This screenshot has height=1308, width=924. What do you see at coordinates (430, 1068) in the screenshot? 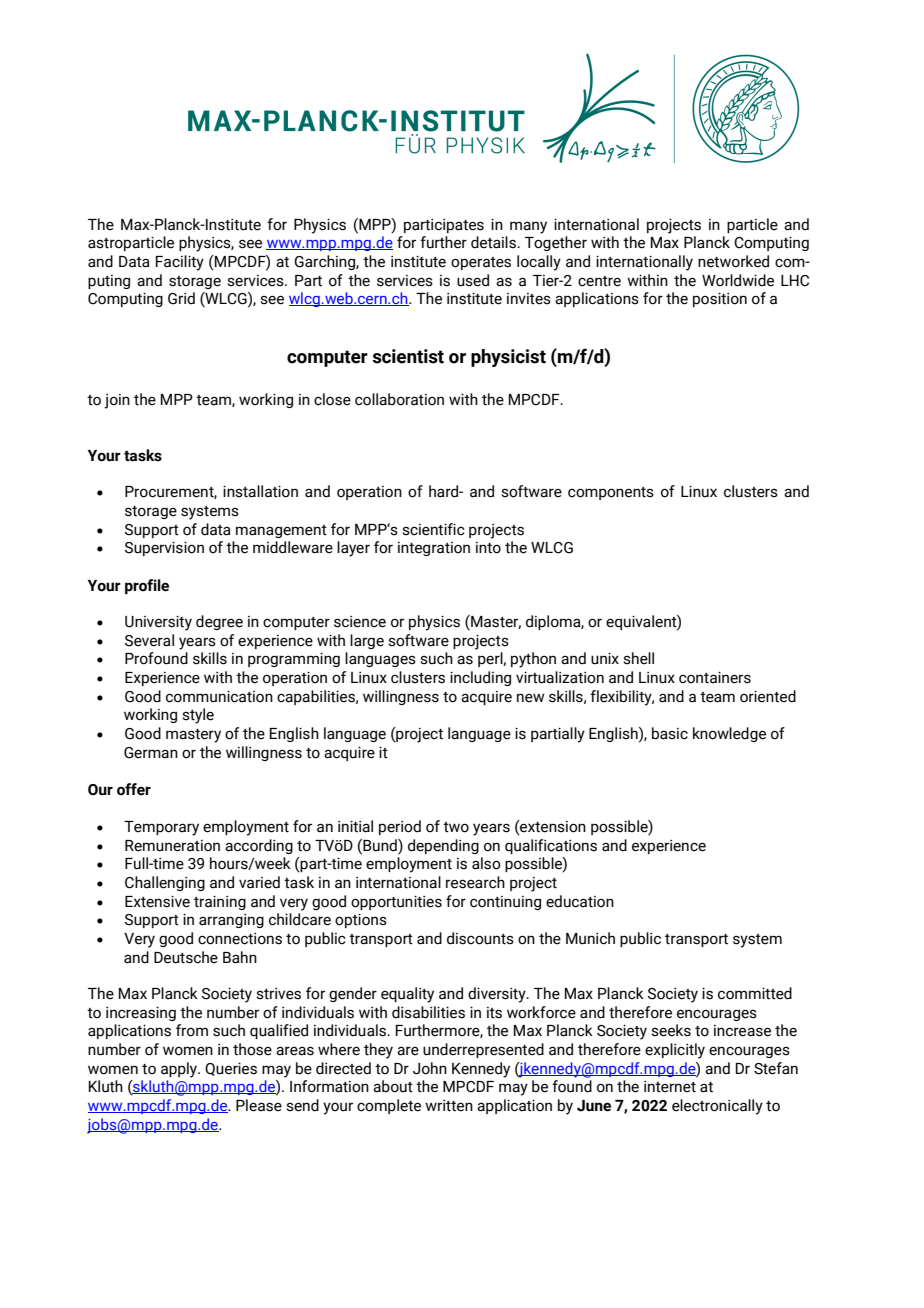
I see `John` at bounding box center [430, 1068].
